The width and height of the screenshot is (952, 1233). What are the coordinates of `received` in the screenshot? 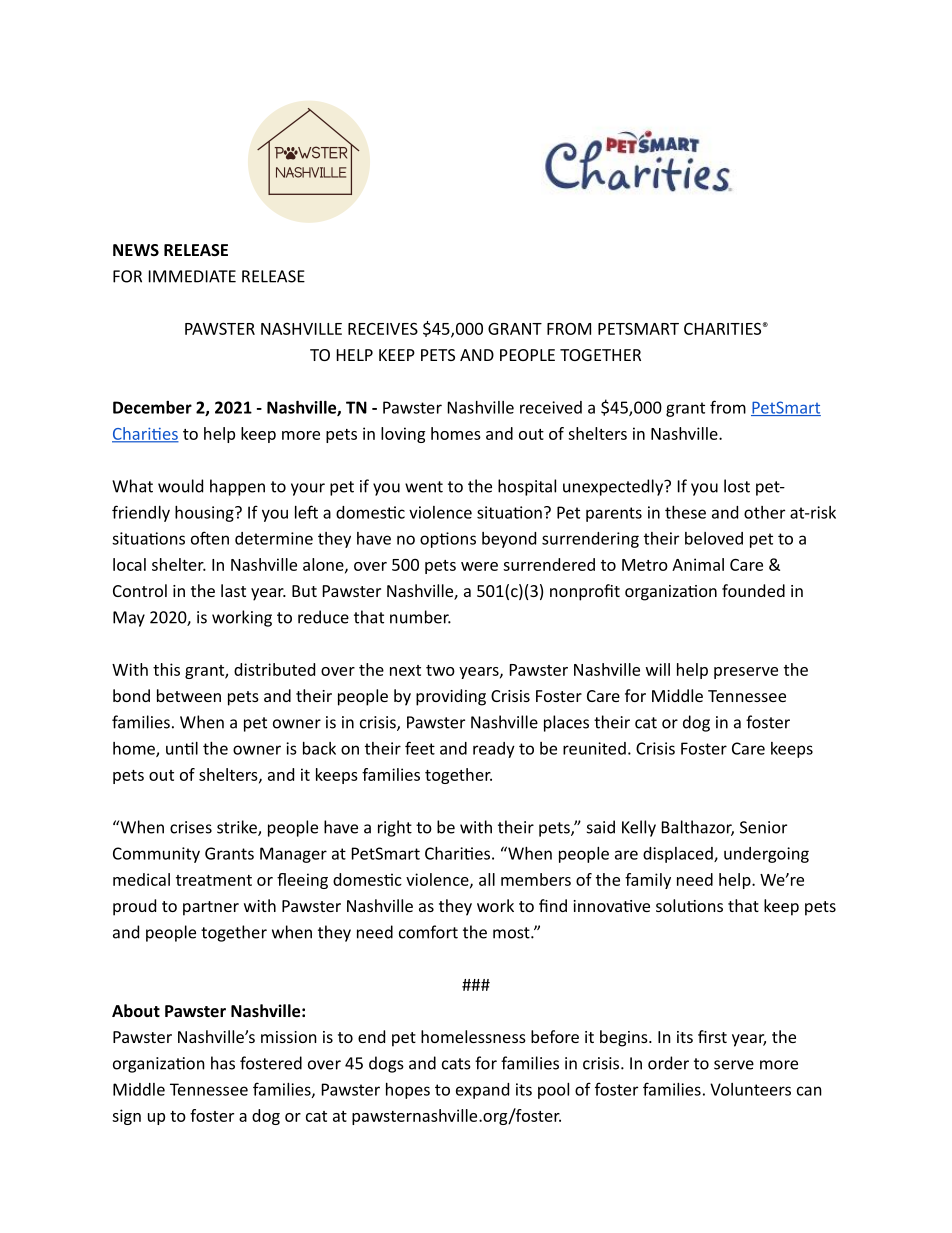 It's located at (551, 407).
